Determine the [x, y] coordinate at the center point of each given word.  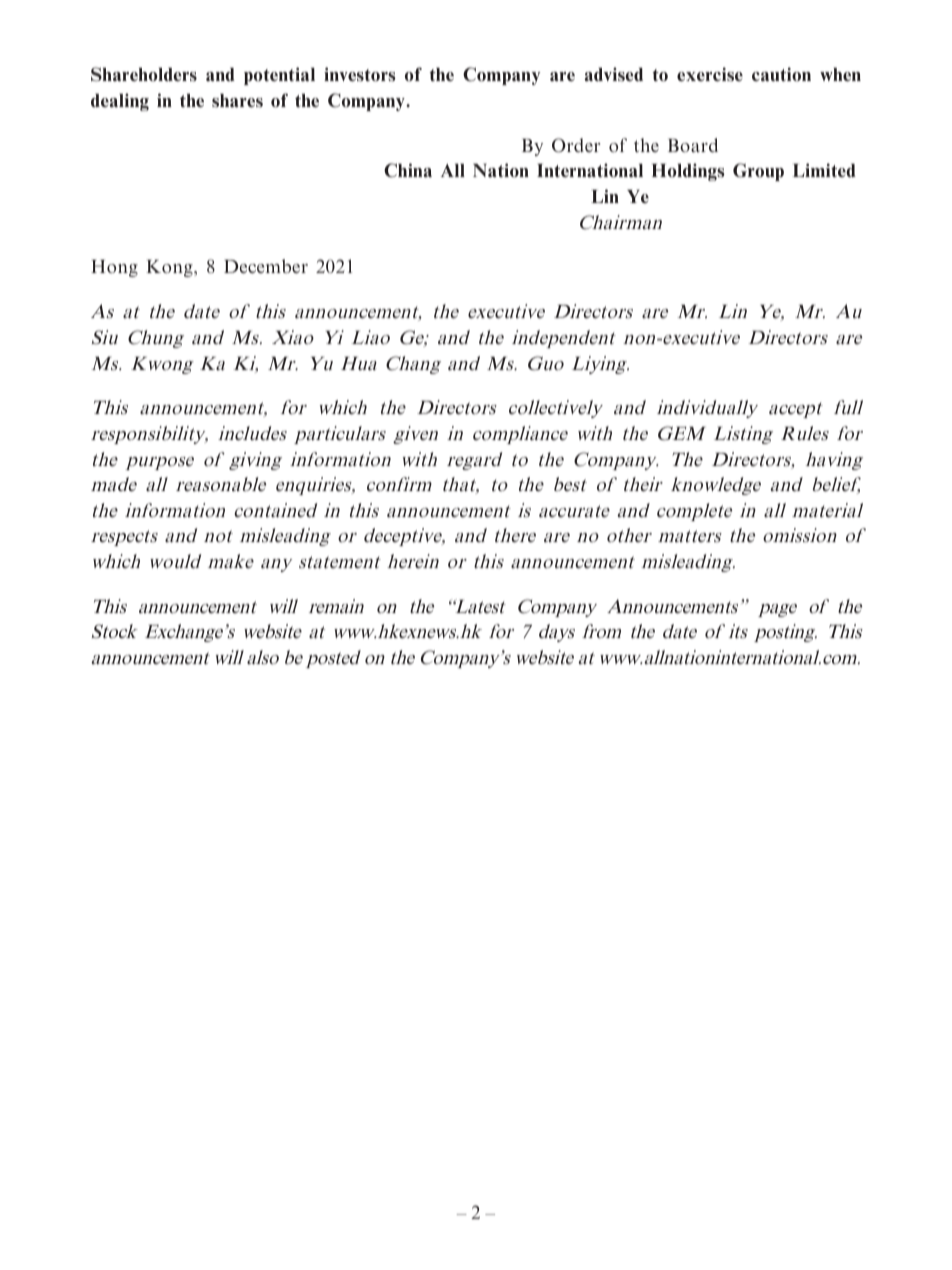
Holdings [688, 172]
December [266, 266]
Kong [170, 268]
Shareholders [144, 74]
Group [758, 172]
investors [360, 74]
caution [781, 74]
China [408, 170]
